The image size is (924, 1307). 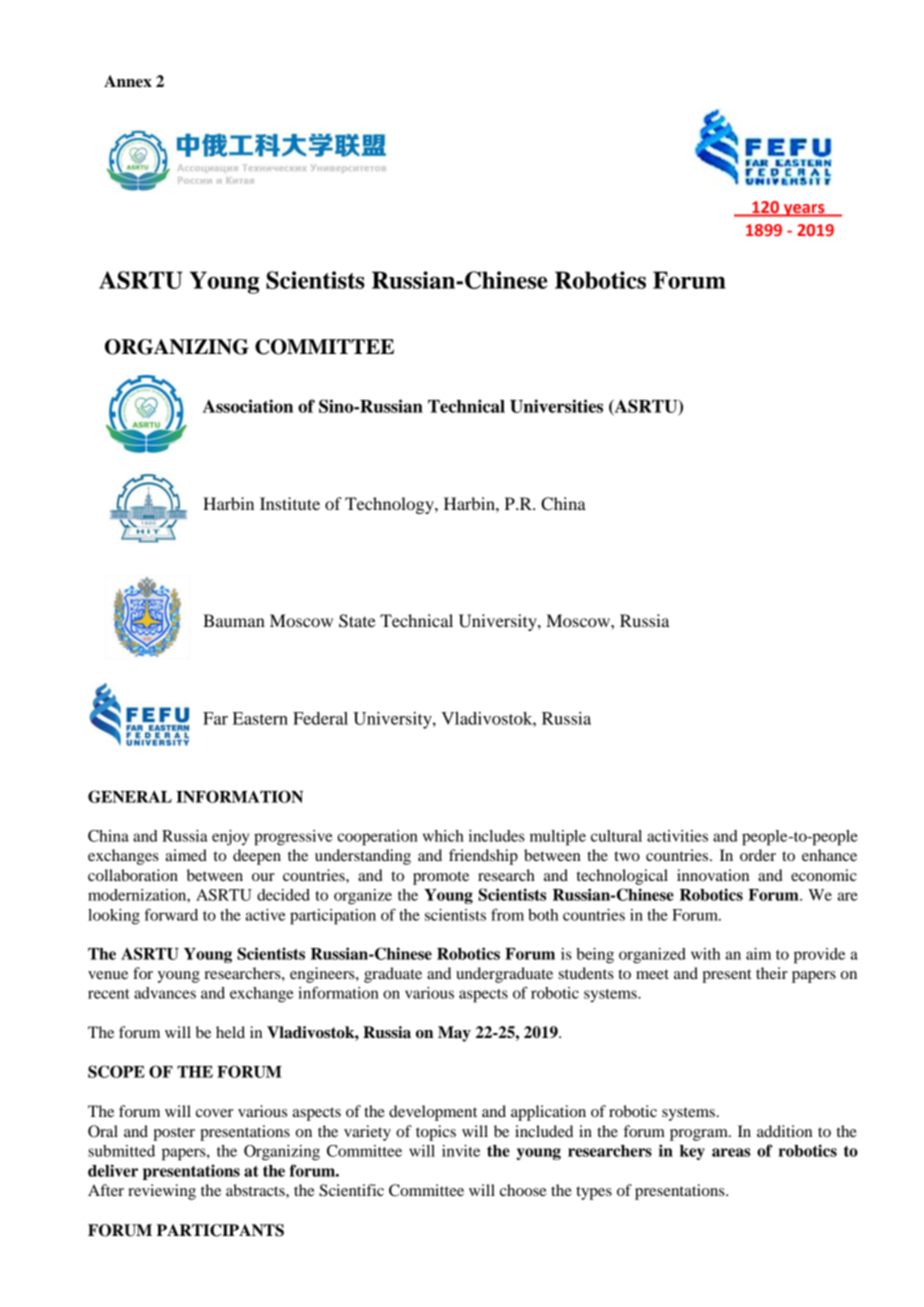 I want to click on from, so click(x=507, y=914).
